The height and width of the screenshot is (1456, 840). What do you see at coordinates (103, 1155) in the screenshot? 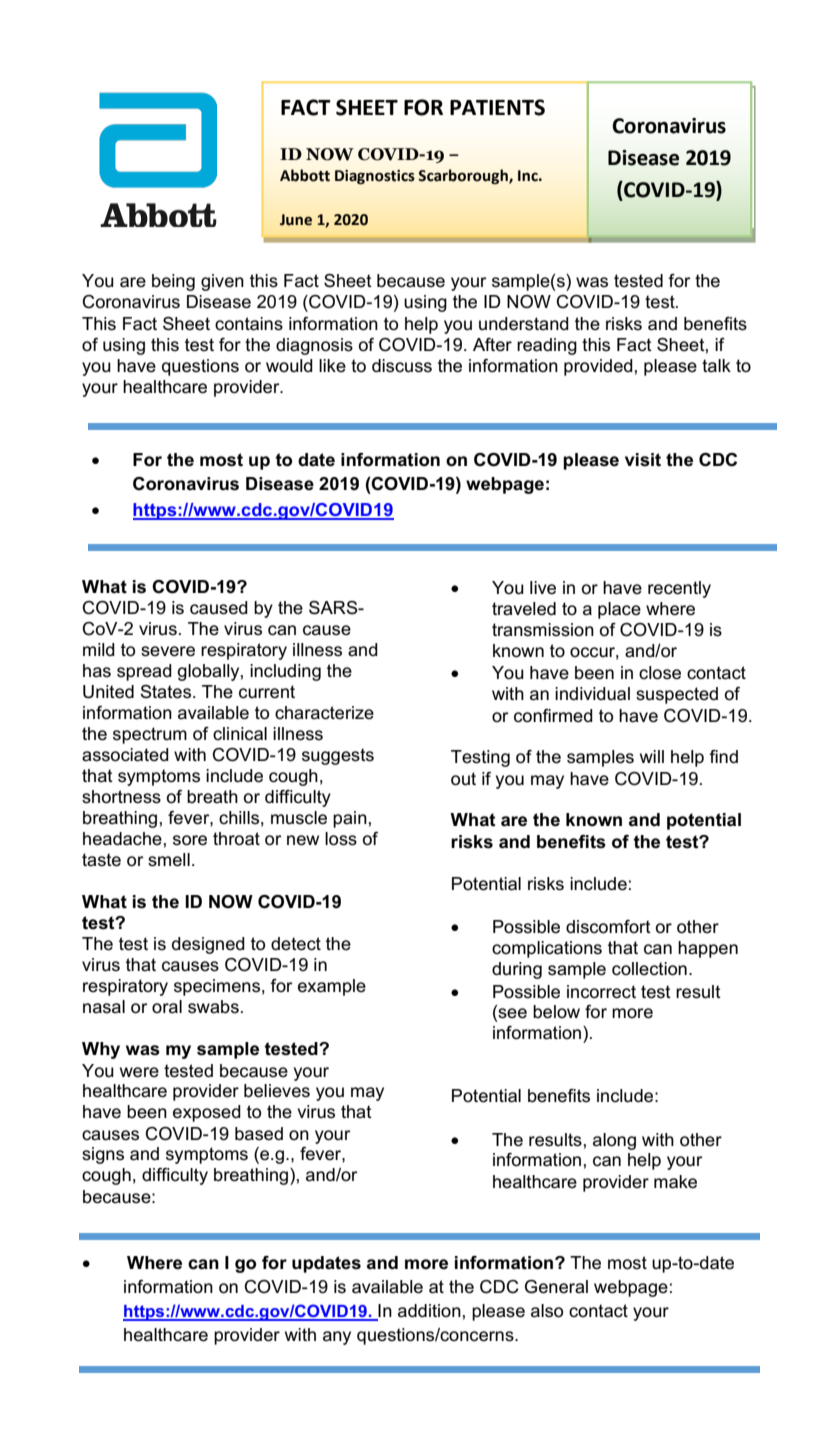
I see `signs` at bounding box center [103, 1155].
